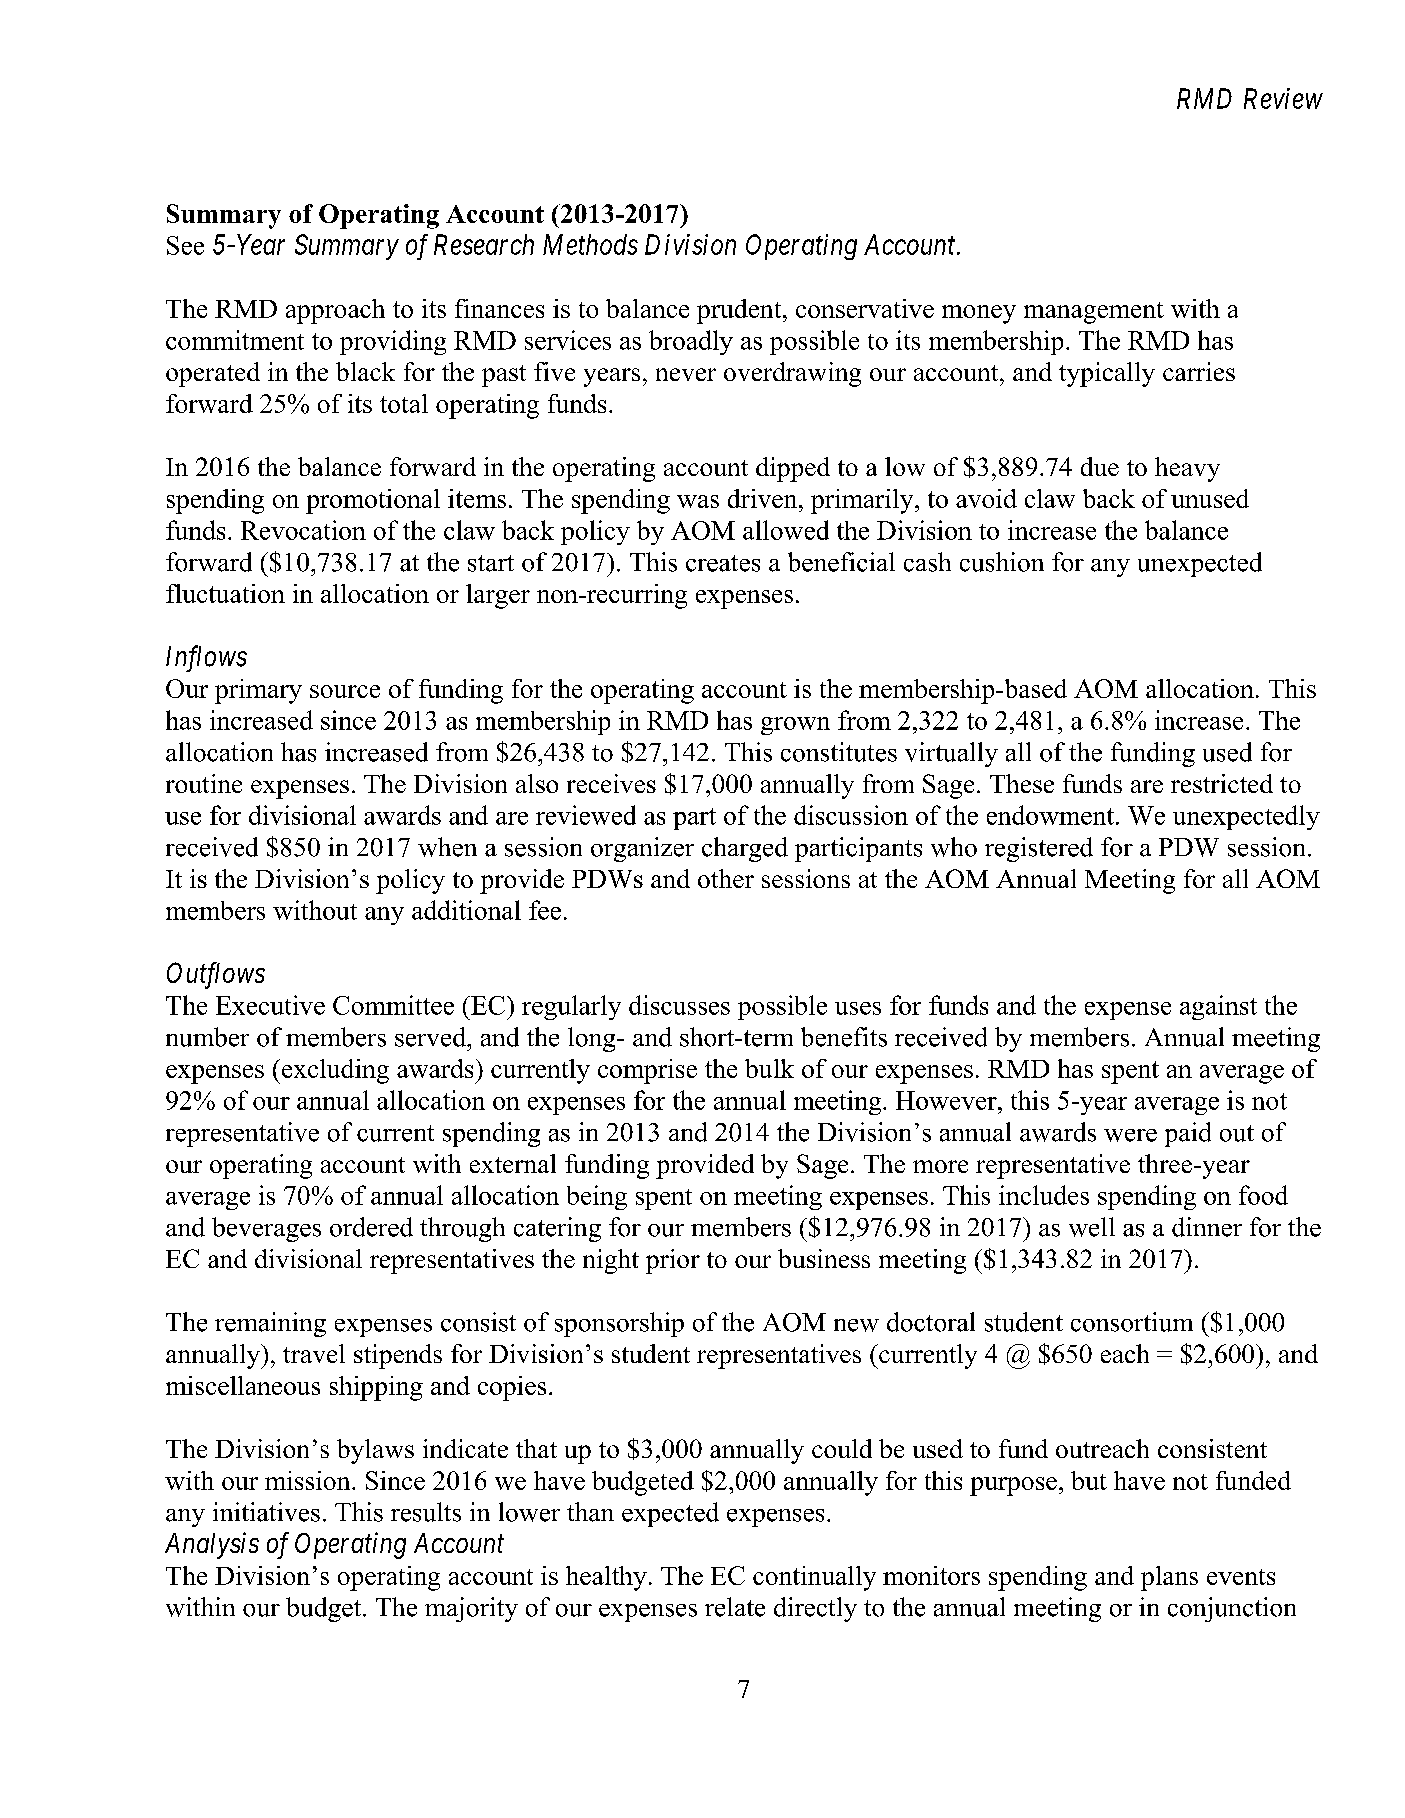 The width and height of the screenshot is (1405, 1818). Describe the element at coordinates (1094, 313) in the screenshot. I see `management` at that location.
